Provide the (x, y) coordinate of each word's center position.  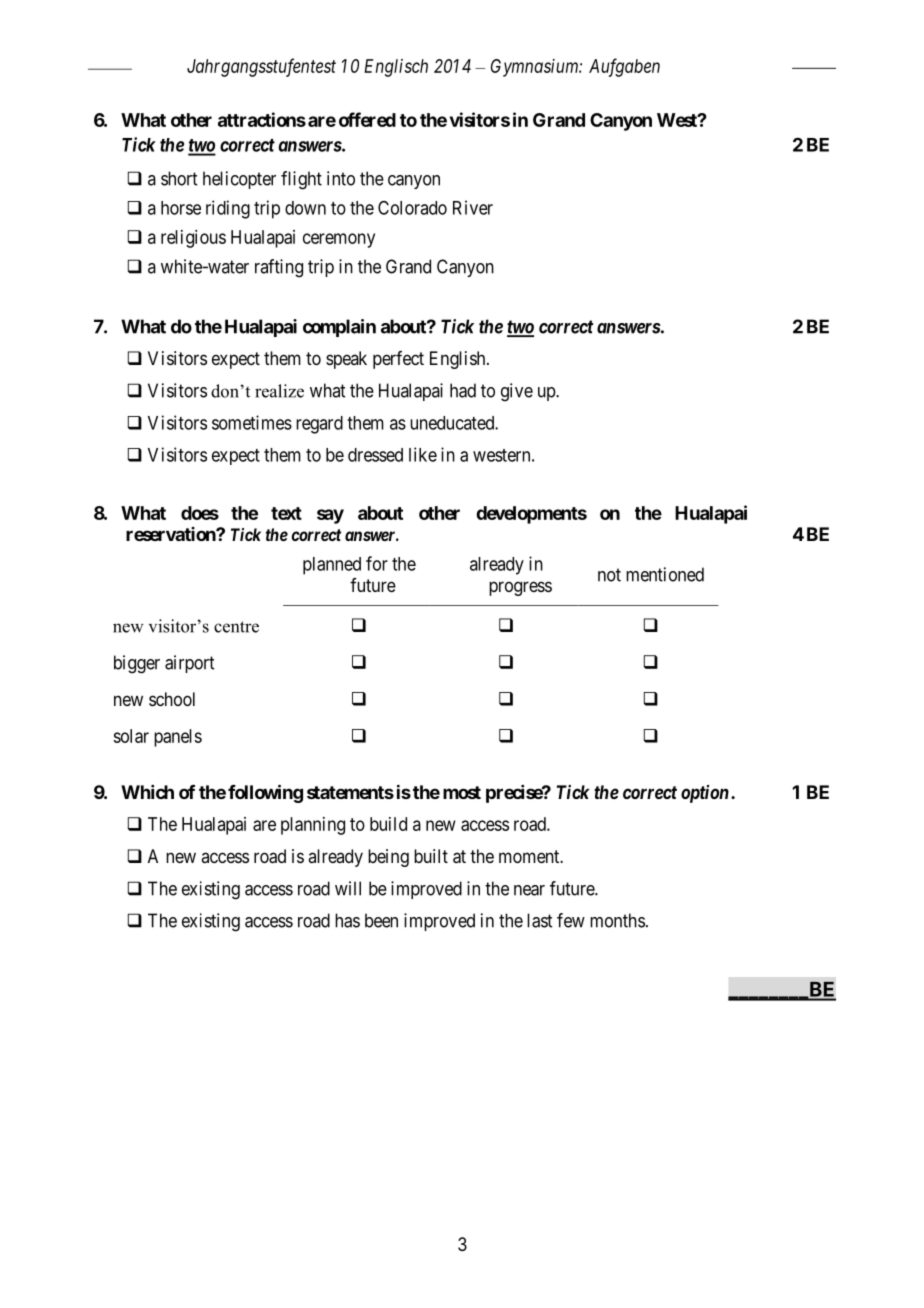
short (179, 178)
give (517, 392)
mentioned (665, 574)
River (473, 207)
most (462, 792)
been (381, 920)
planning (313, 826)
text (286, 513)
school (172, 699)
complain (339, 328)
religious (193, 239)
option (705, 794)
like (423, 454)
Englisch (396, 68)
